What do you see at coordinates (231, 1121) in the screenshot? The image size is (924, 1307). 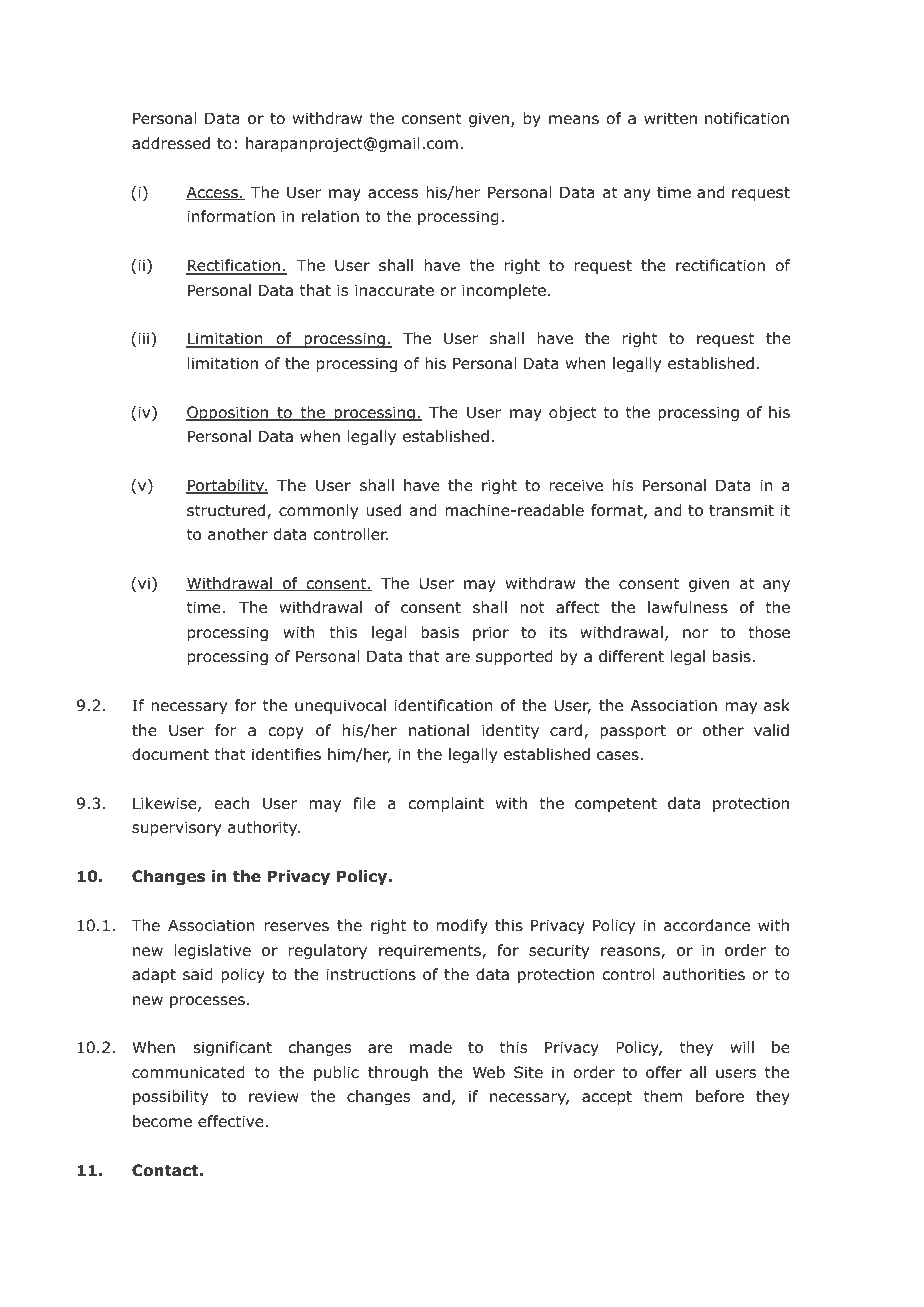 I see `effective` at bounding box center [231, 1121].
